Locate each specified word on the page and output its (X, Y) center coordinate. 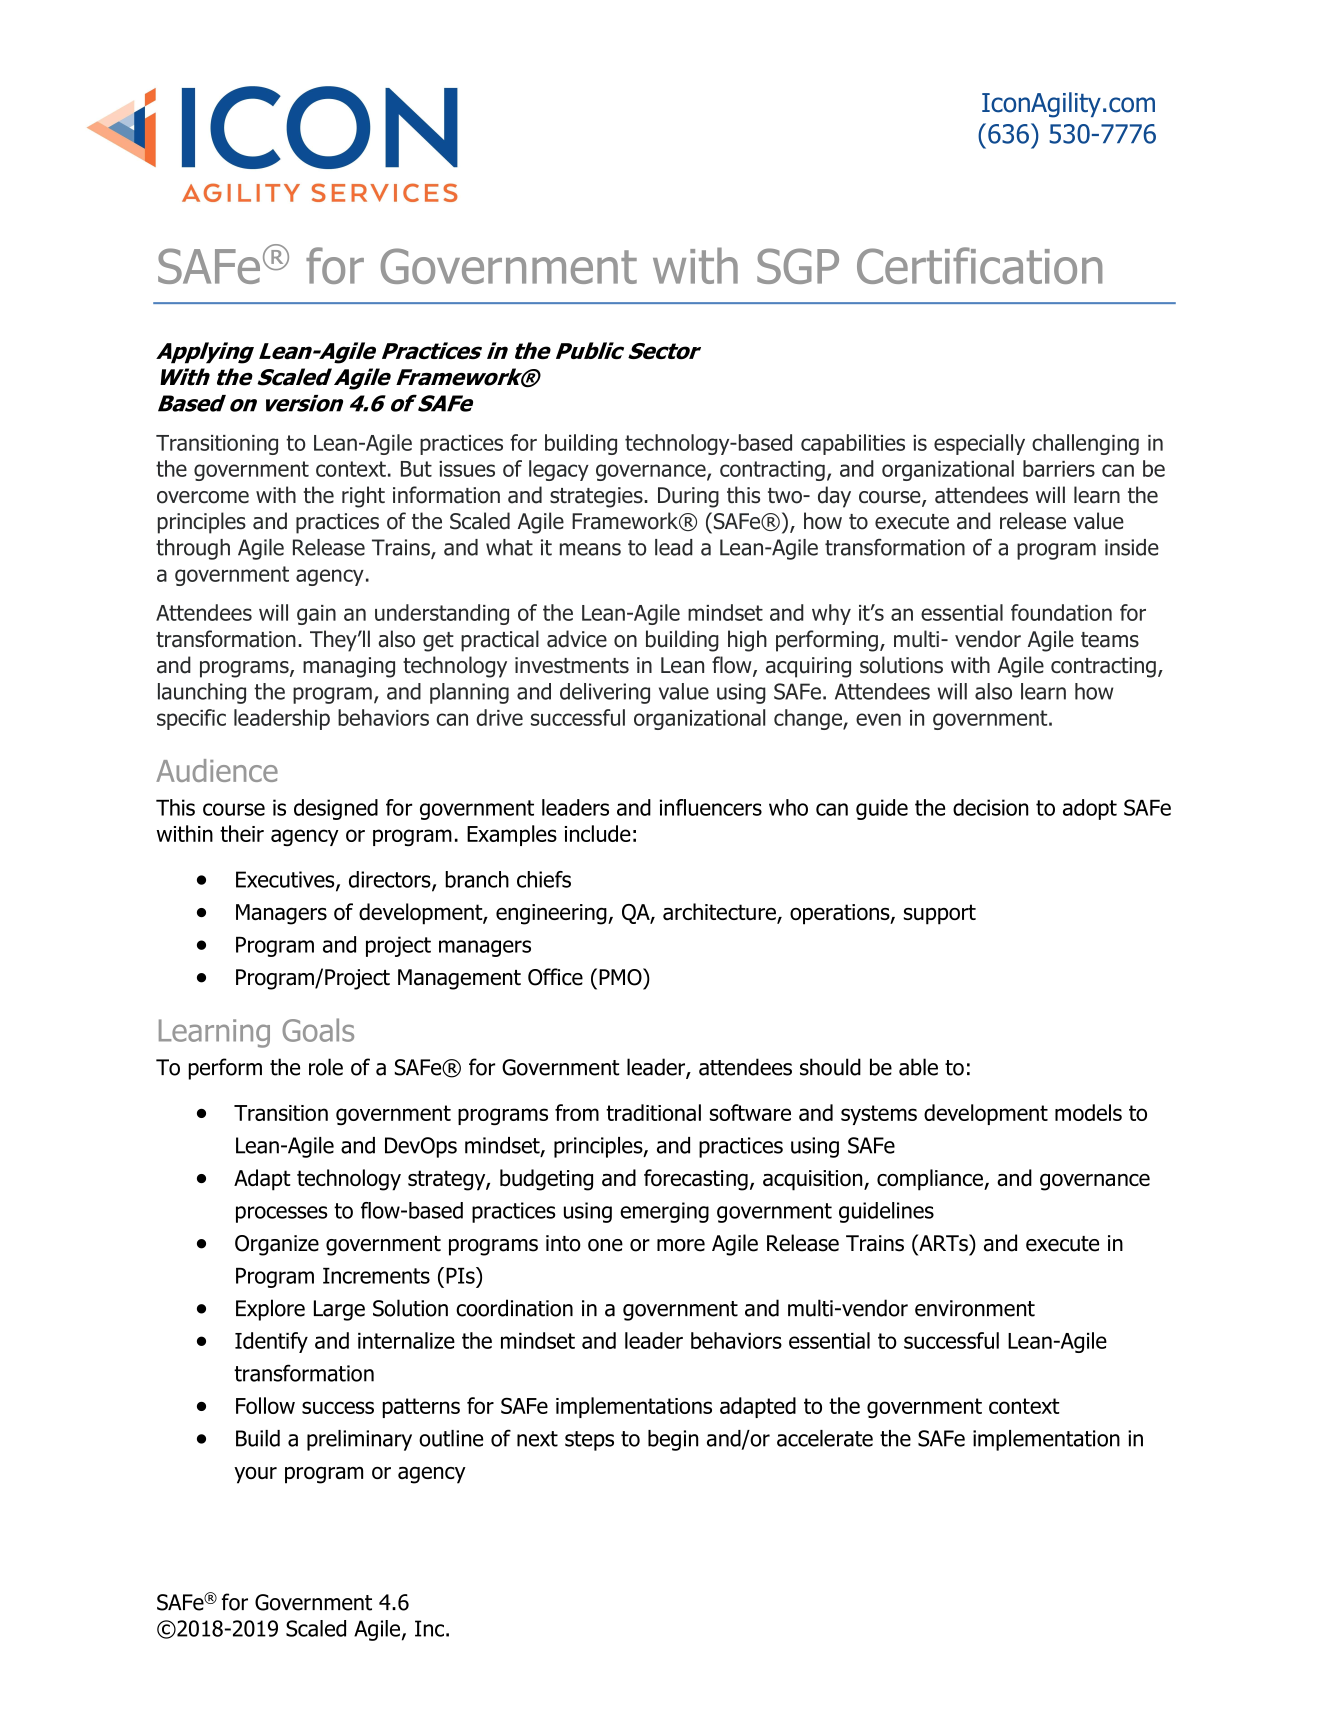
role (326, 1067)
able (918, 1067)
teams (1110, 640)
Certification (979, 265)
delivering (605, 693)
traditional (653, 1112)
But (416, 469)
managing (349, 667)
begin (673, 1440)
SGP (798, 266)
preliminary (359, 1440)
